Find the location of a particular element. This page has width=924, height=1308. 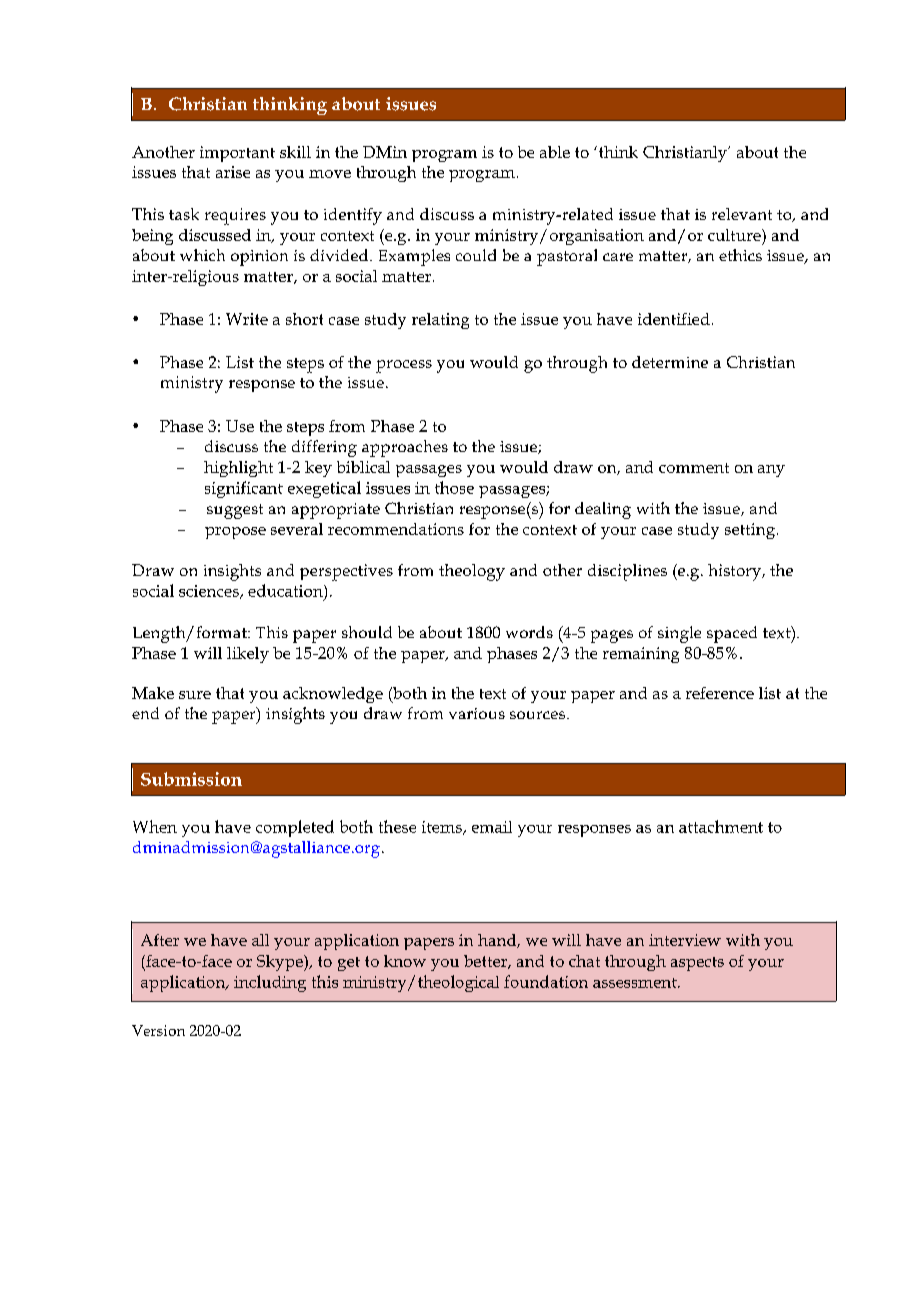

able is located at coordinates (555, 152).
